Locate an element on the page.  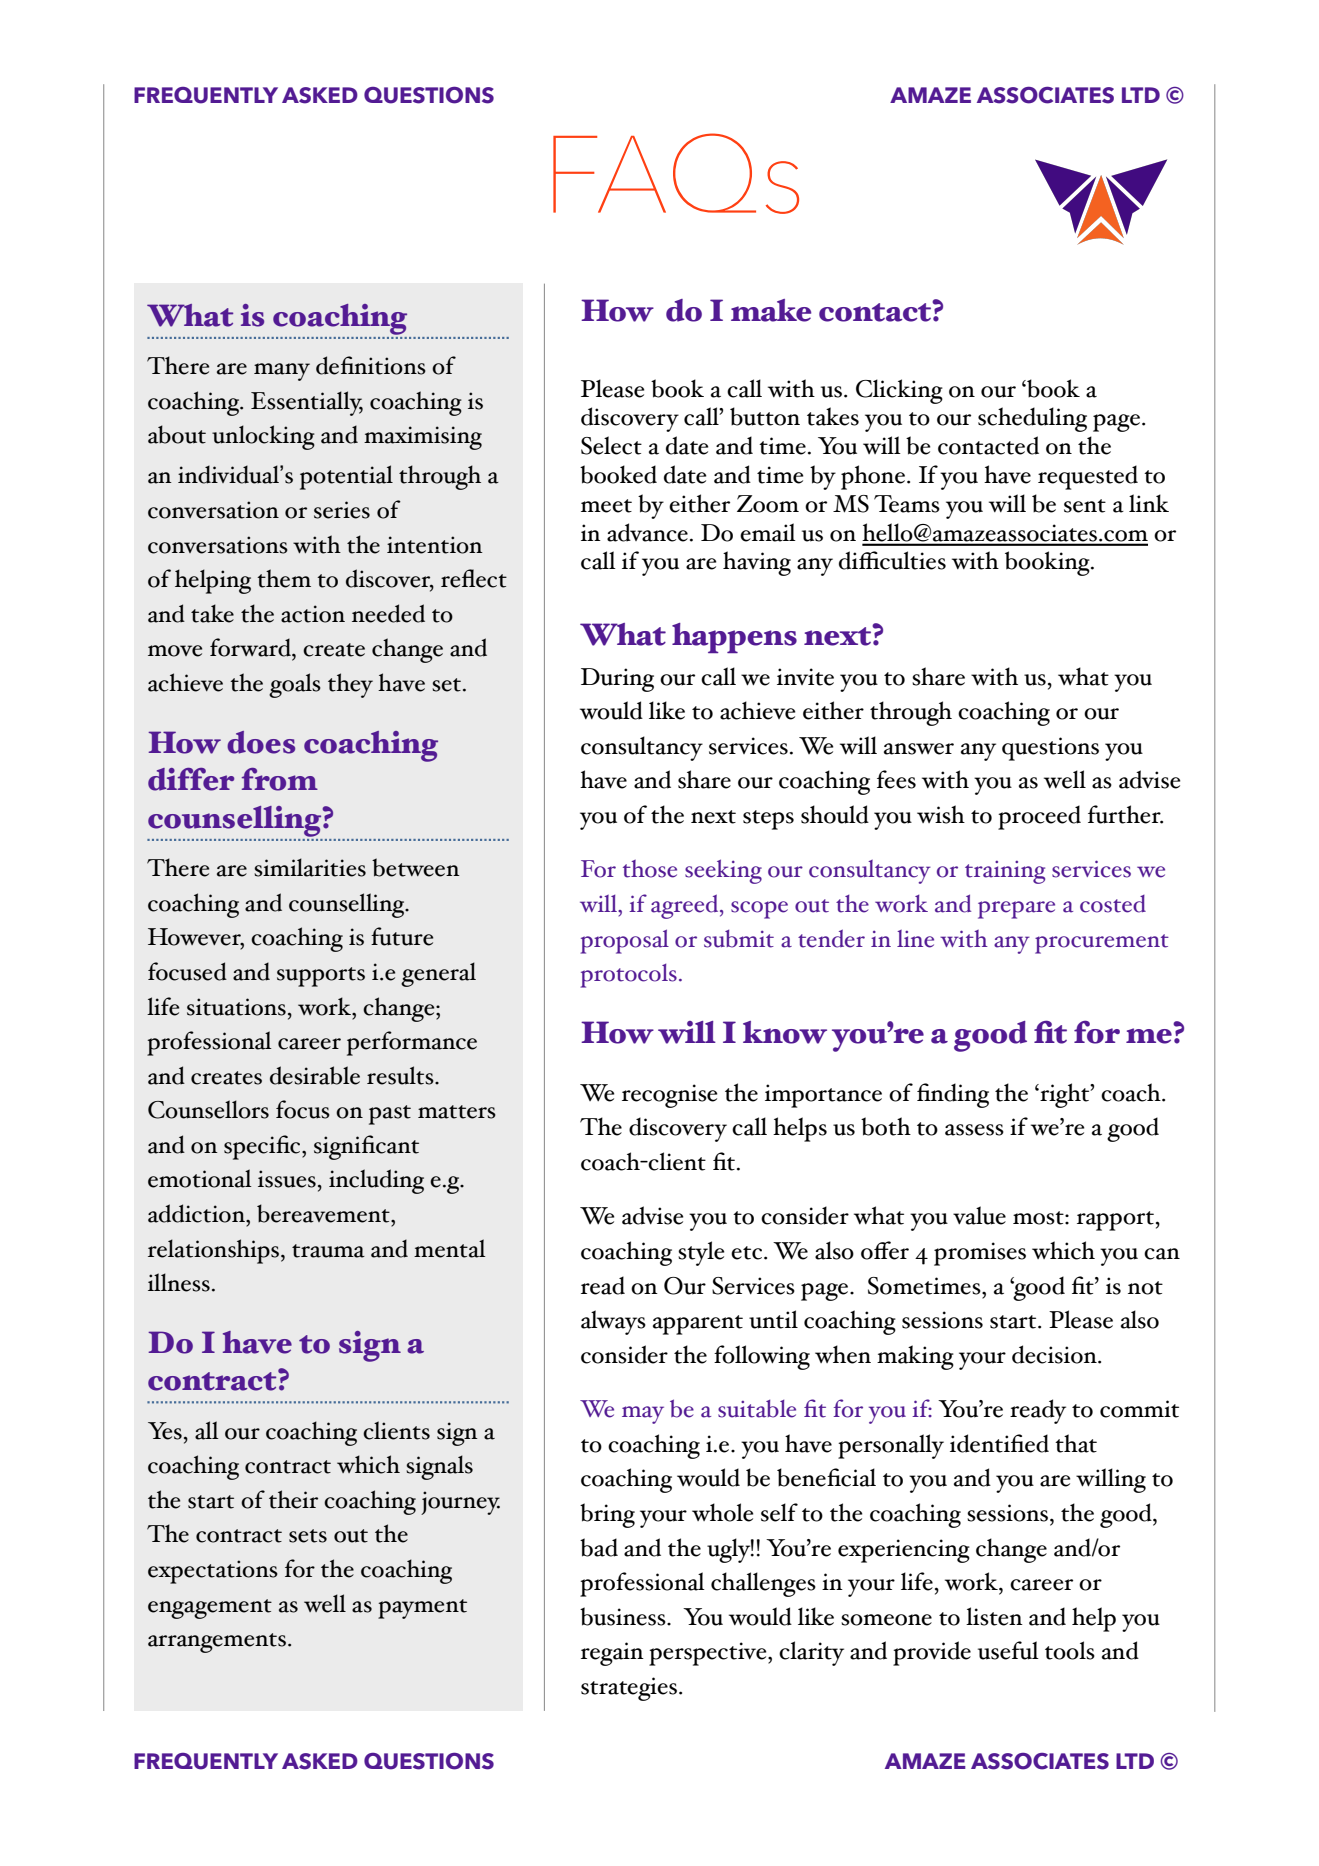
arrangements is located at coordinates (218, 1643).
